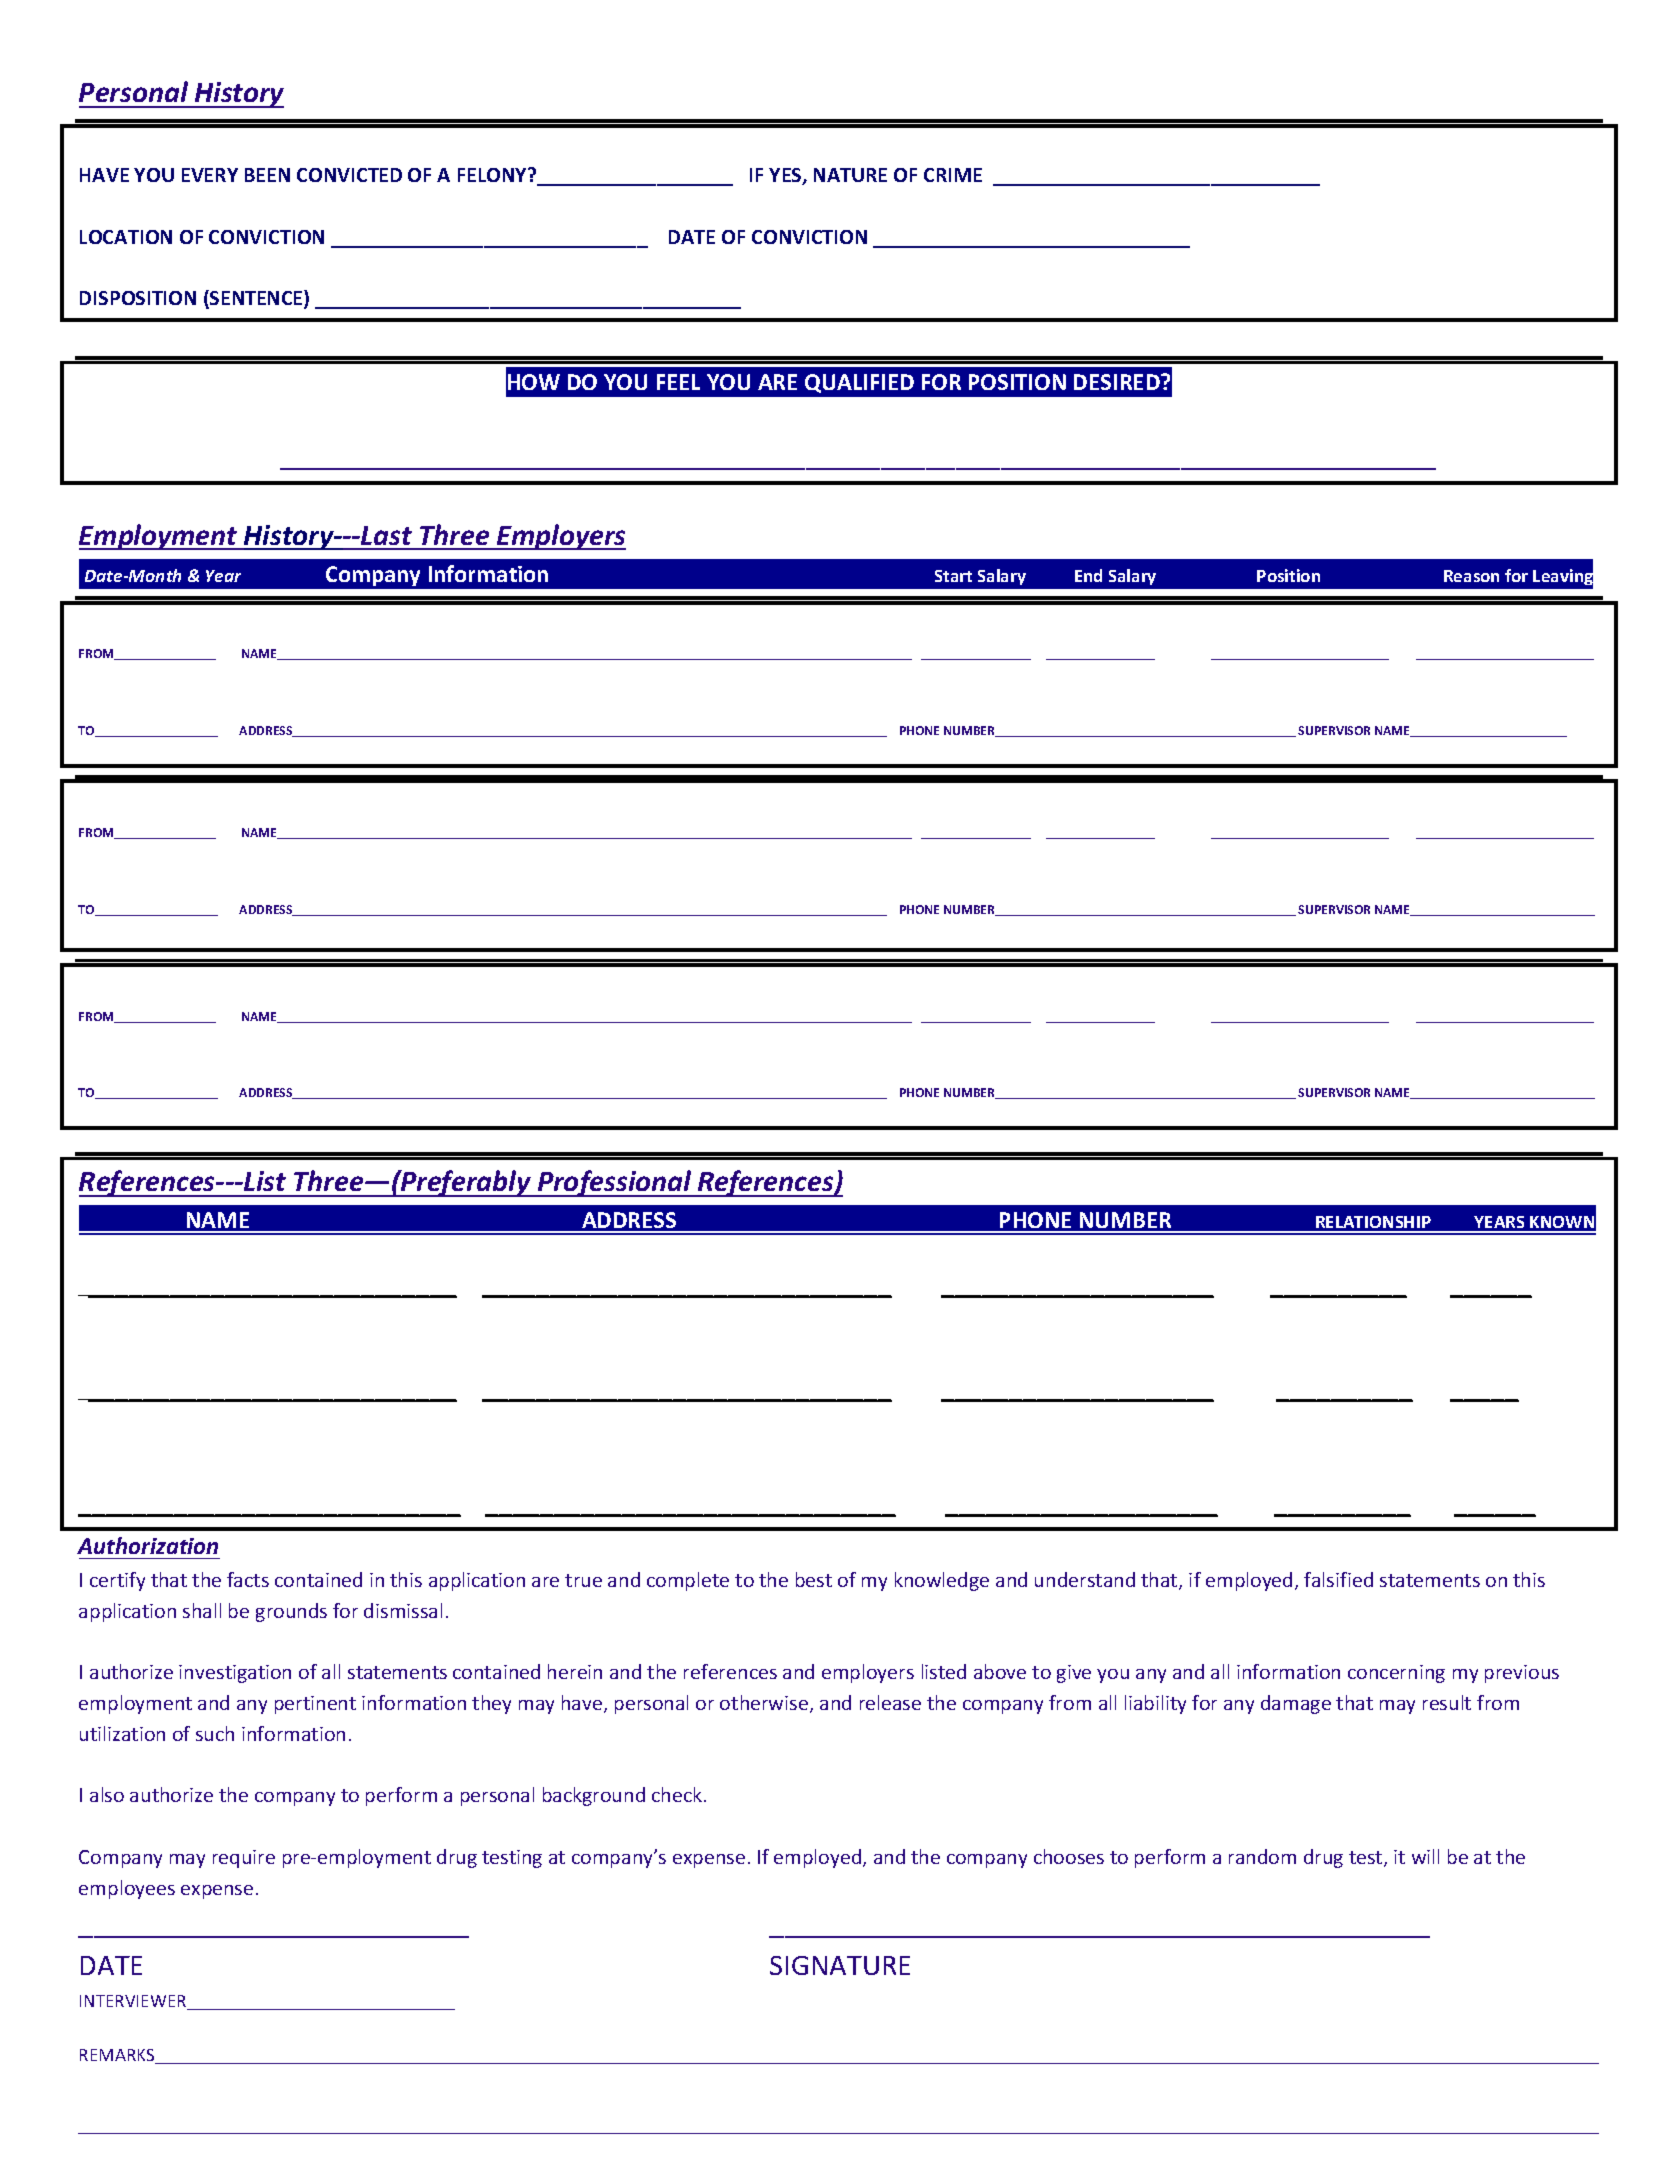 The height and width of the image is (2171, 1678). What do you see at coordinates (267, 175) in the image?
I see `BEEN` at bounding box center [267, 175].
